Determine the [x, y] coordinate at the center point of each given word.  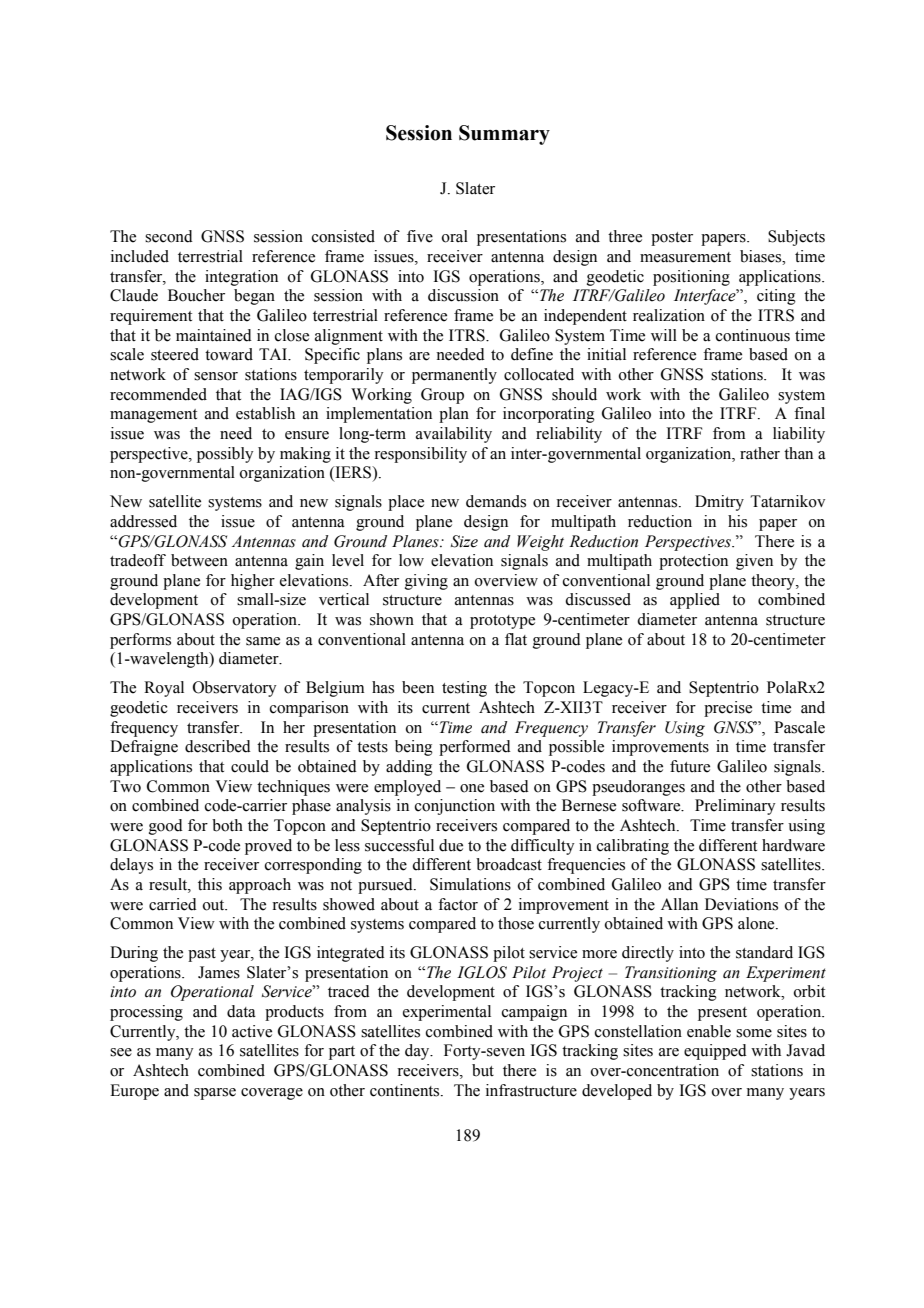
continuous [753, 335]
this [210, 884]
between [199, 560]
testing [464, 689]
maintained [214, 335]
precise [728, 709]
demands [496, 501]
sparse [215, 1094]
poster [672, 239]
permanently [454, 376]
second [169, 236]
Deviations [741, 904]
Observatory [235, 689]
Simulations [470, 884]
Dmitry [719, 503]
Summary [504, 135]
